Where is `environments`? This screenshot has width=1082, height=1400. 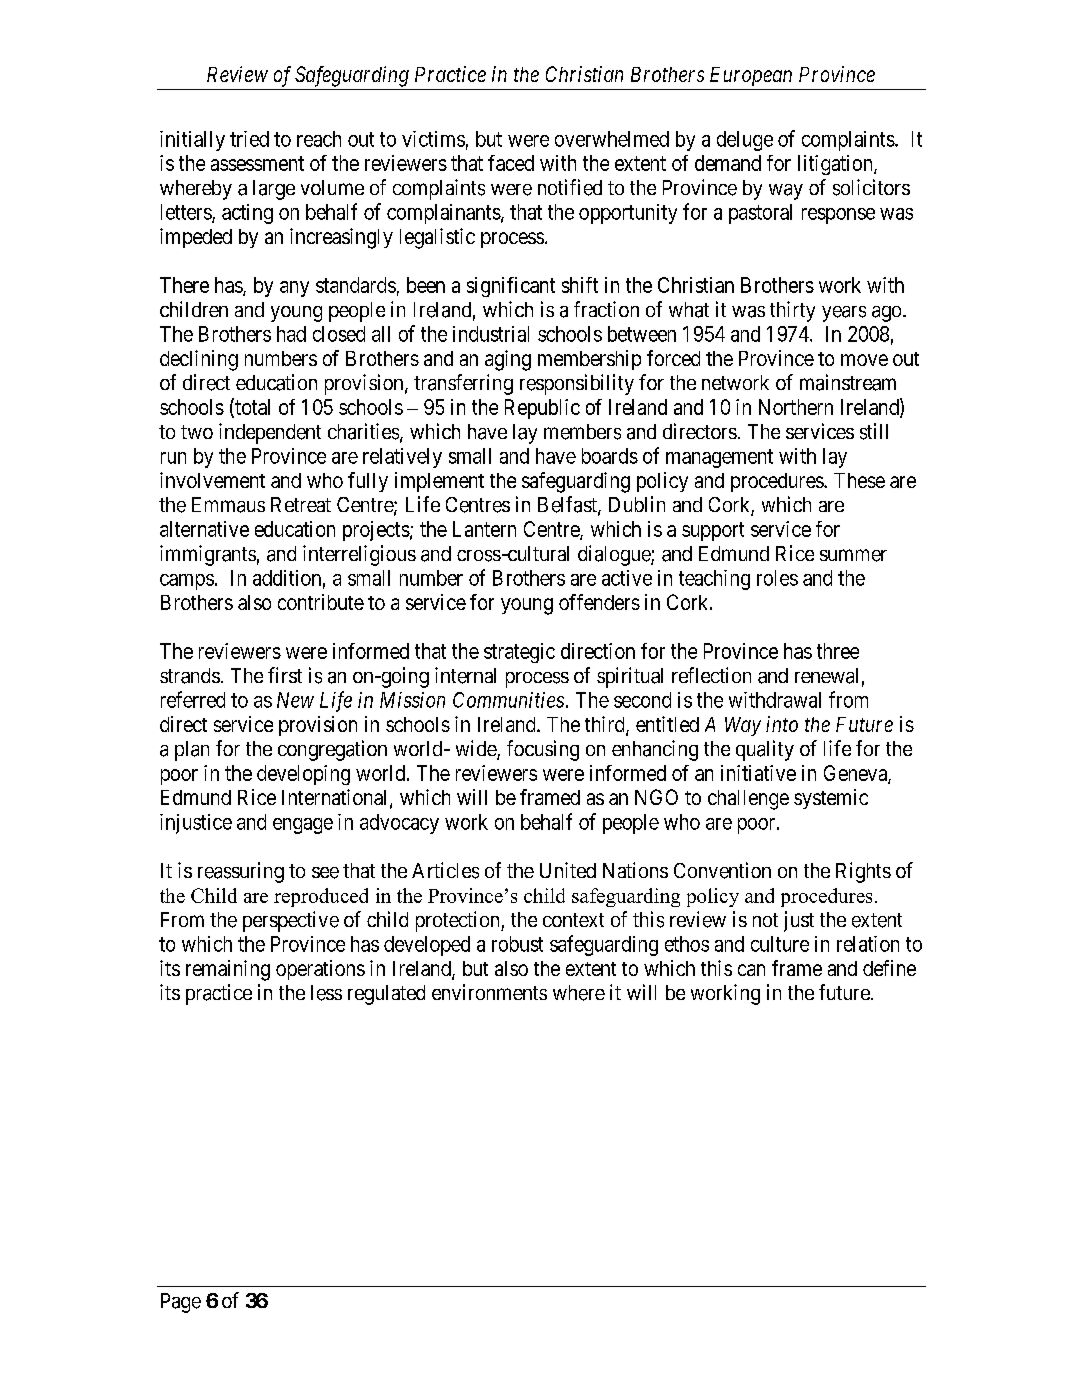 environments is located at coordinates (489, 992).
